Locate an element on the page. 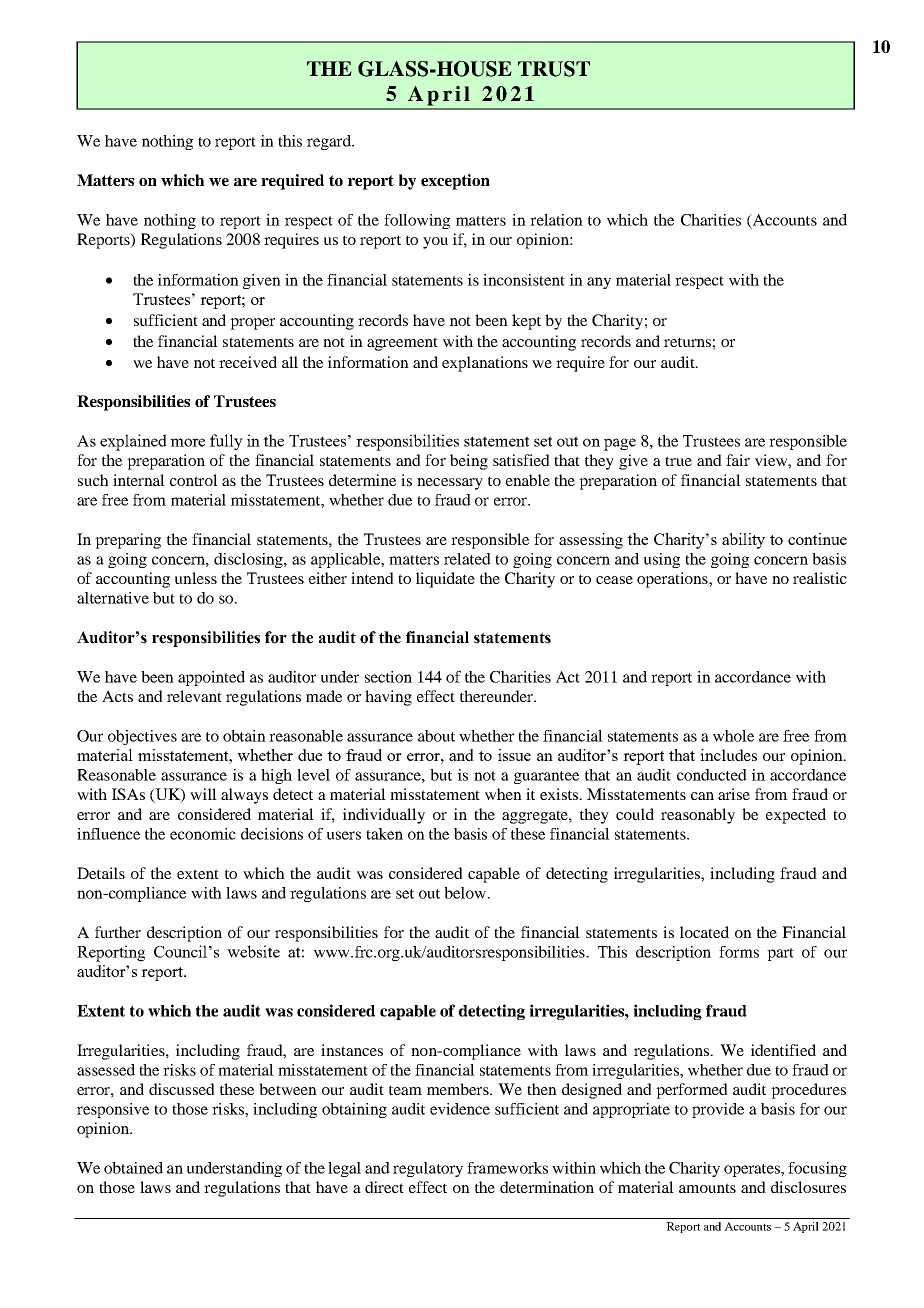 The image size is (924, 1308). economic is located at coordinates (203, 834).
